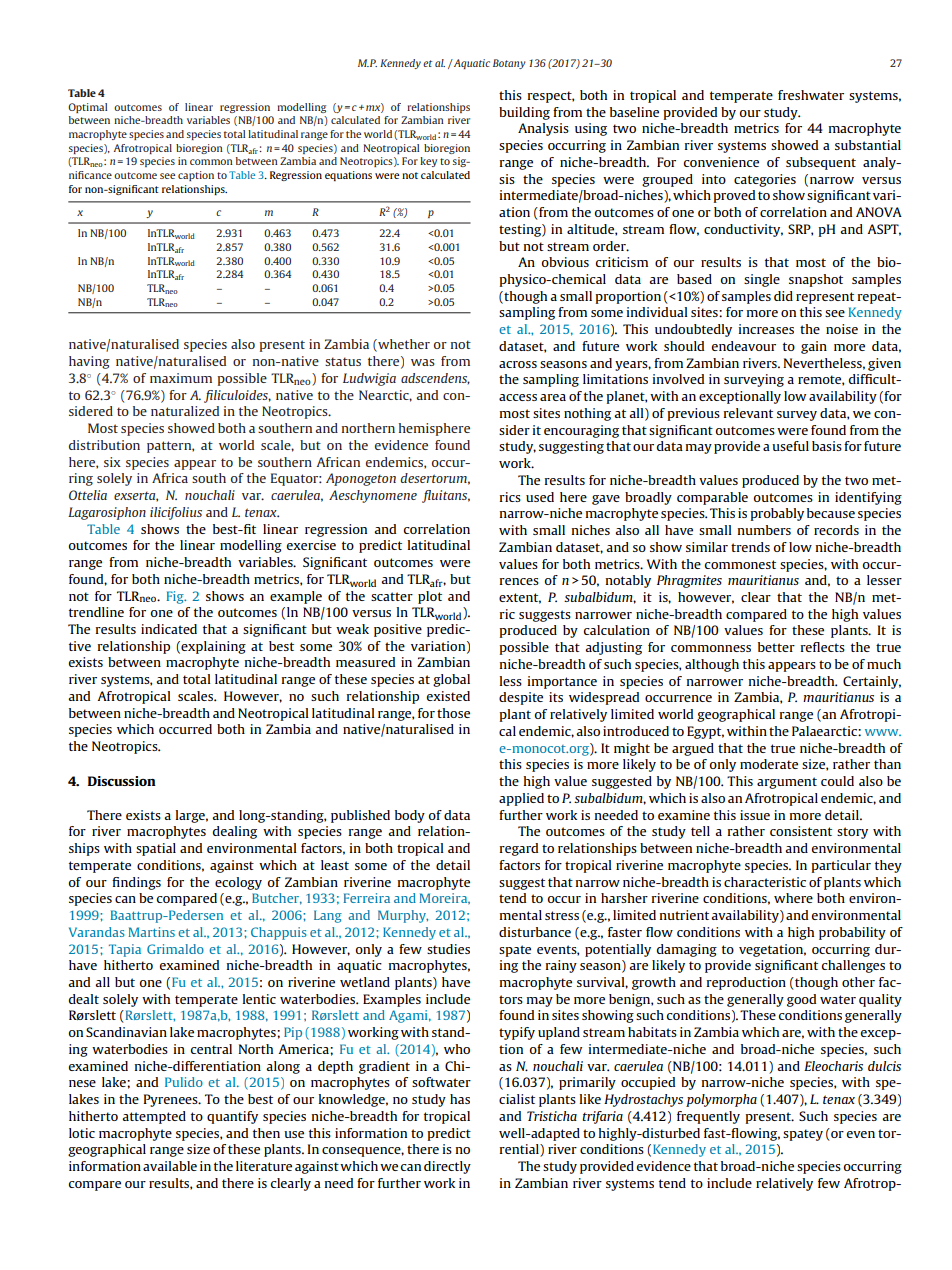 The image size is (952, 1270). Describe the element at coordinates (460, 1099) in the screenshot. I see `has` at that location.
